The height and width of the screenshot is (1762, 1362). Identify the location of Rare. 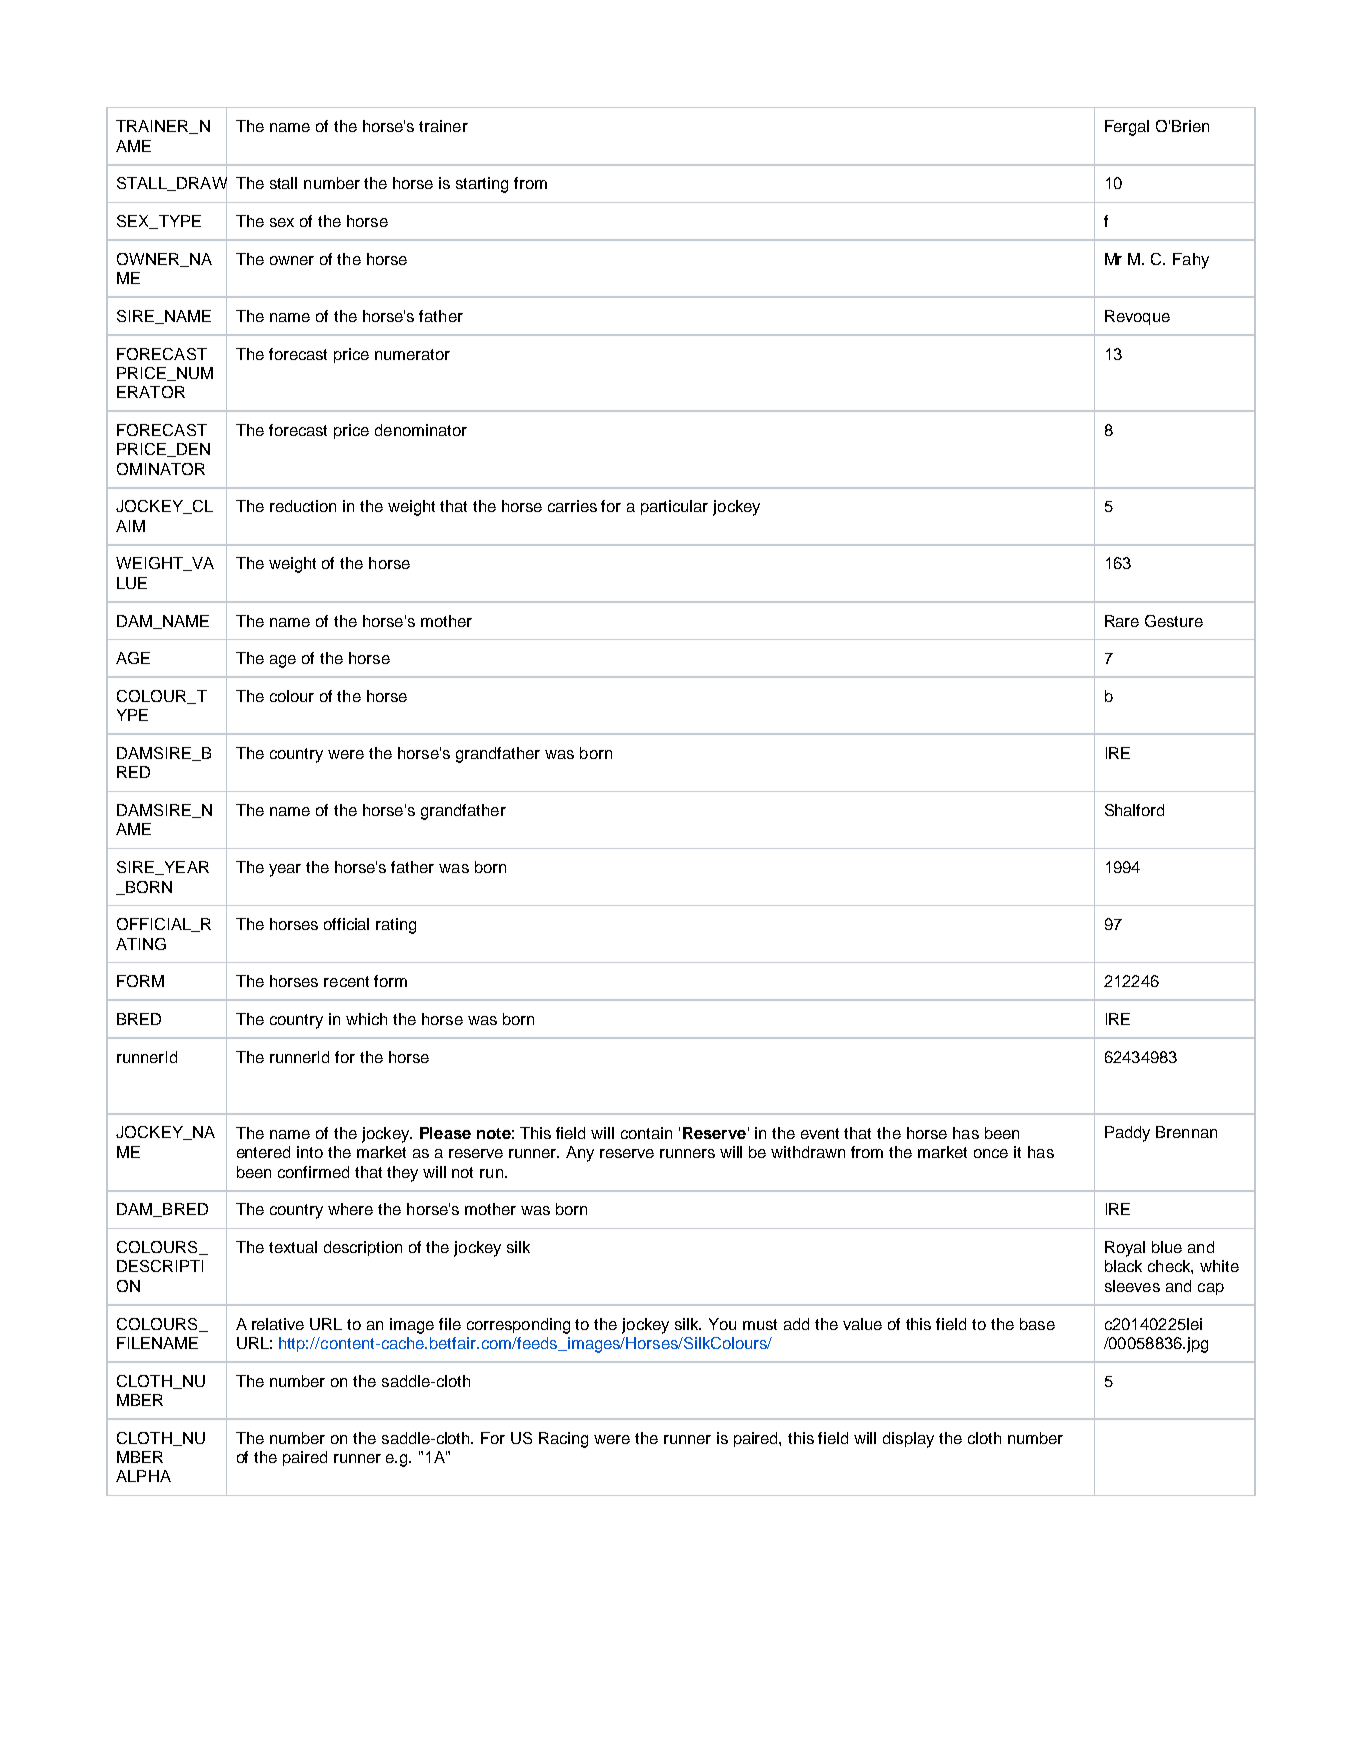
(1122, 621).
